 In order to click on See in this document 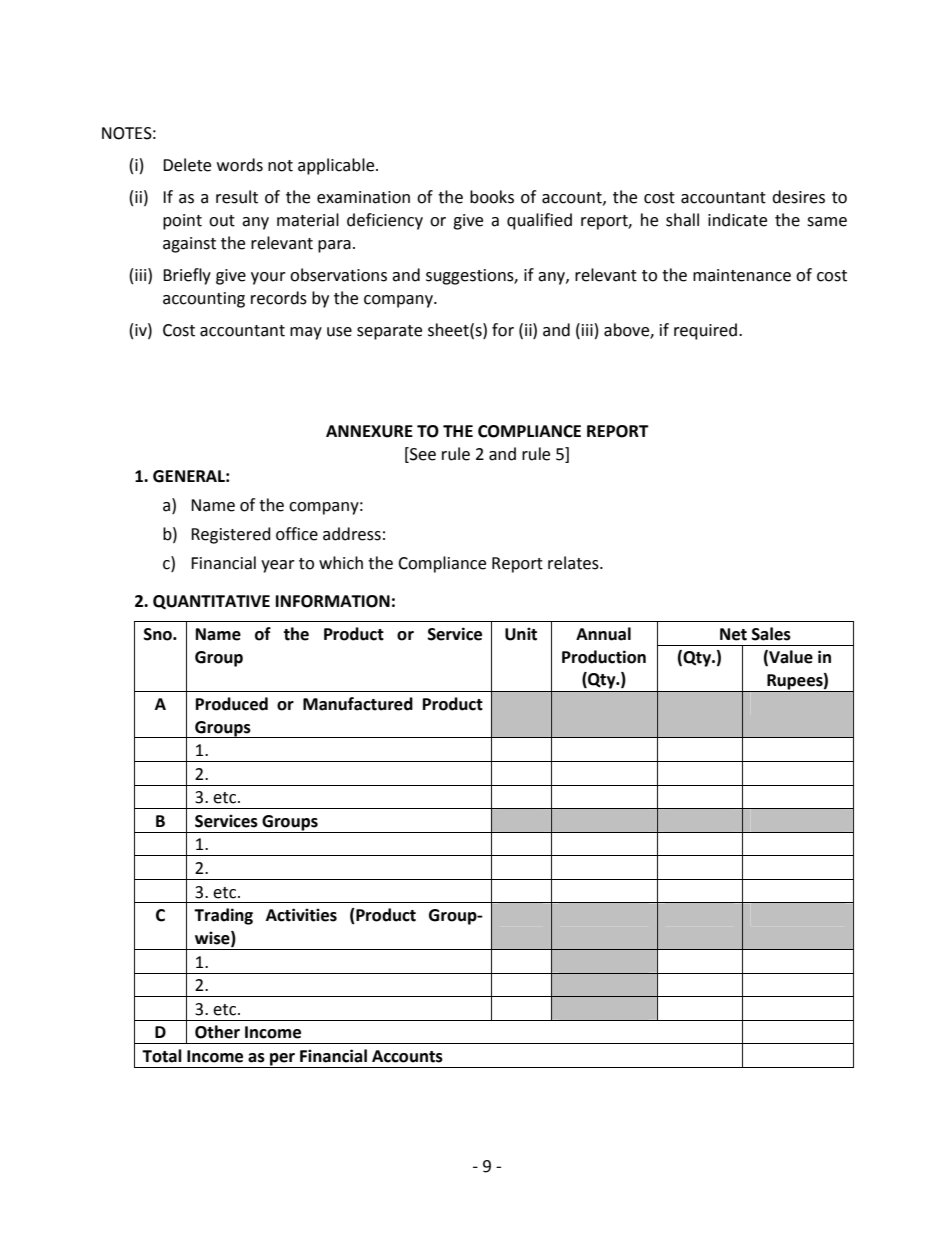, I will do `click(422, 454)`.
